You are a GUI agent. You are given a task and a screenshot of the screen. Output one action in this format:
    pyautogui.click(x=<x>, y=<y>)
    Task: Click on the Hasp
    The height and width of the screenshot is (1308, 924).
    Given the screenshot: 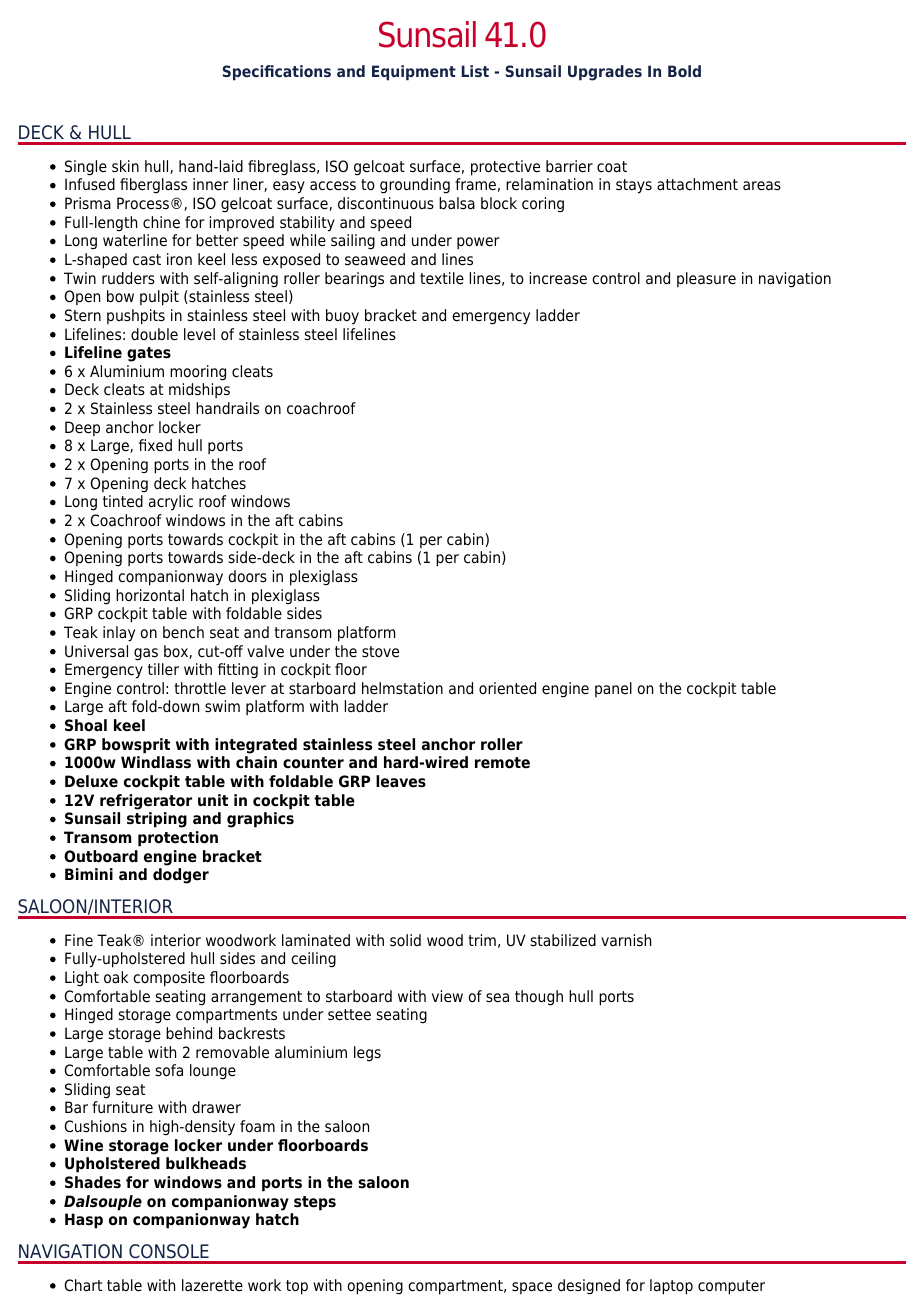 What is the action you would take?
    pyautogui.click(x=84, y=1221)
